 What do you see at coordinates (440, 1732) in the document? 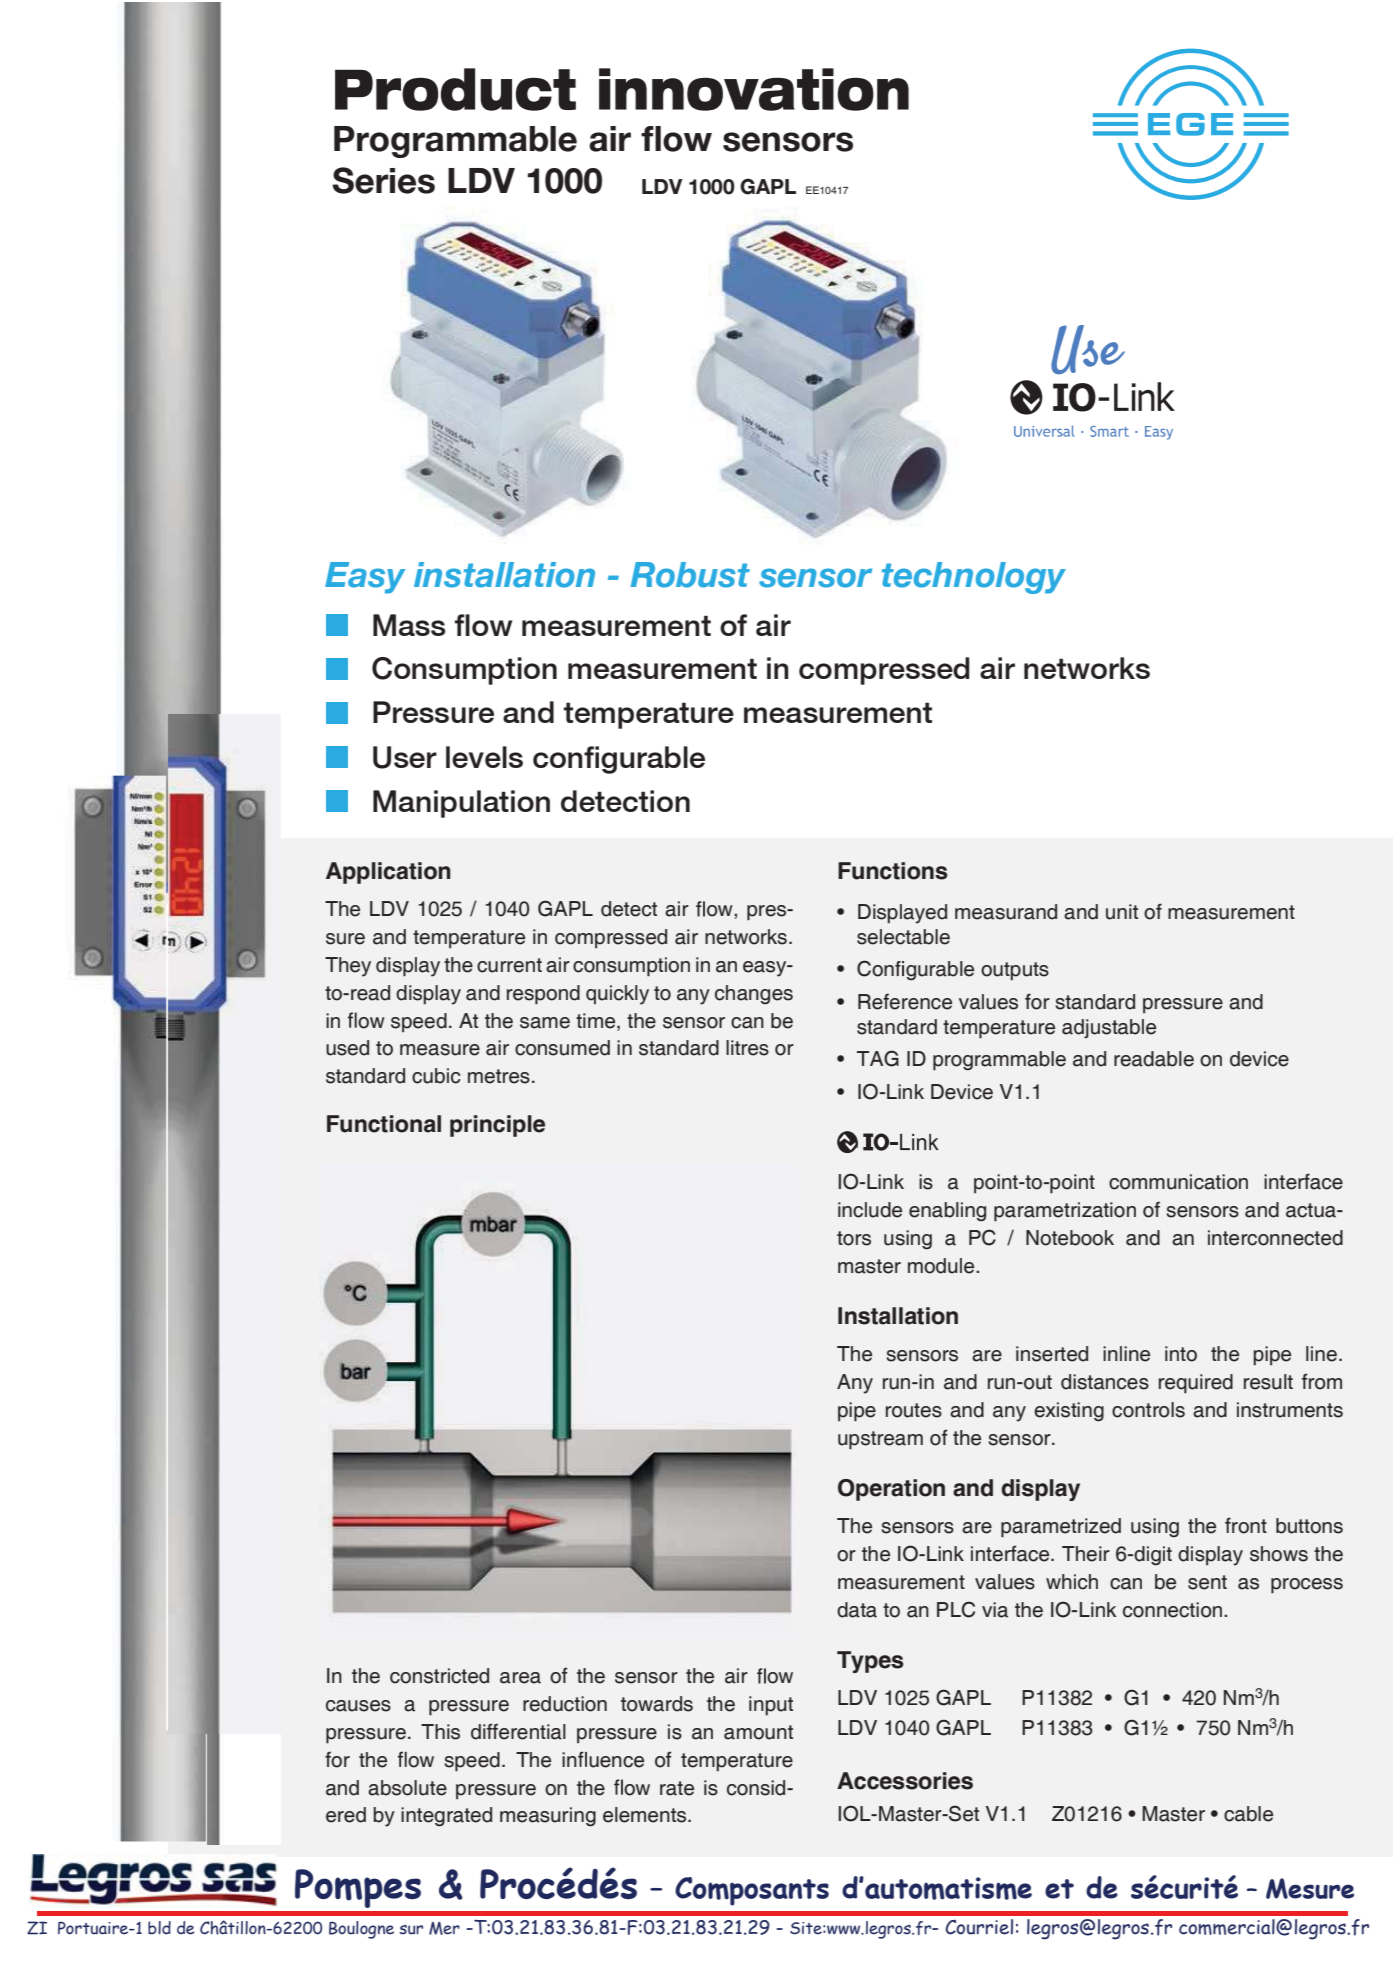
I see `This` at bounding box center [440, 1732].
